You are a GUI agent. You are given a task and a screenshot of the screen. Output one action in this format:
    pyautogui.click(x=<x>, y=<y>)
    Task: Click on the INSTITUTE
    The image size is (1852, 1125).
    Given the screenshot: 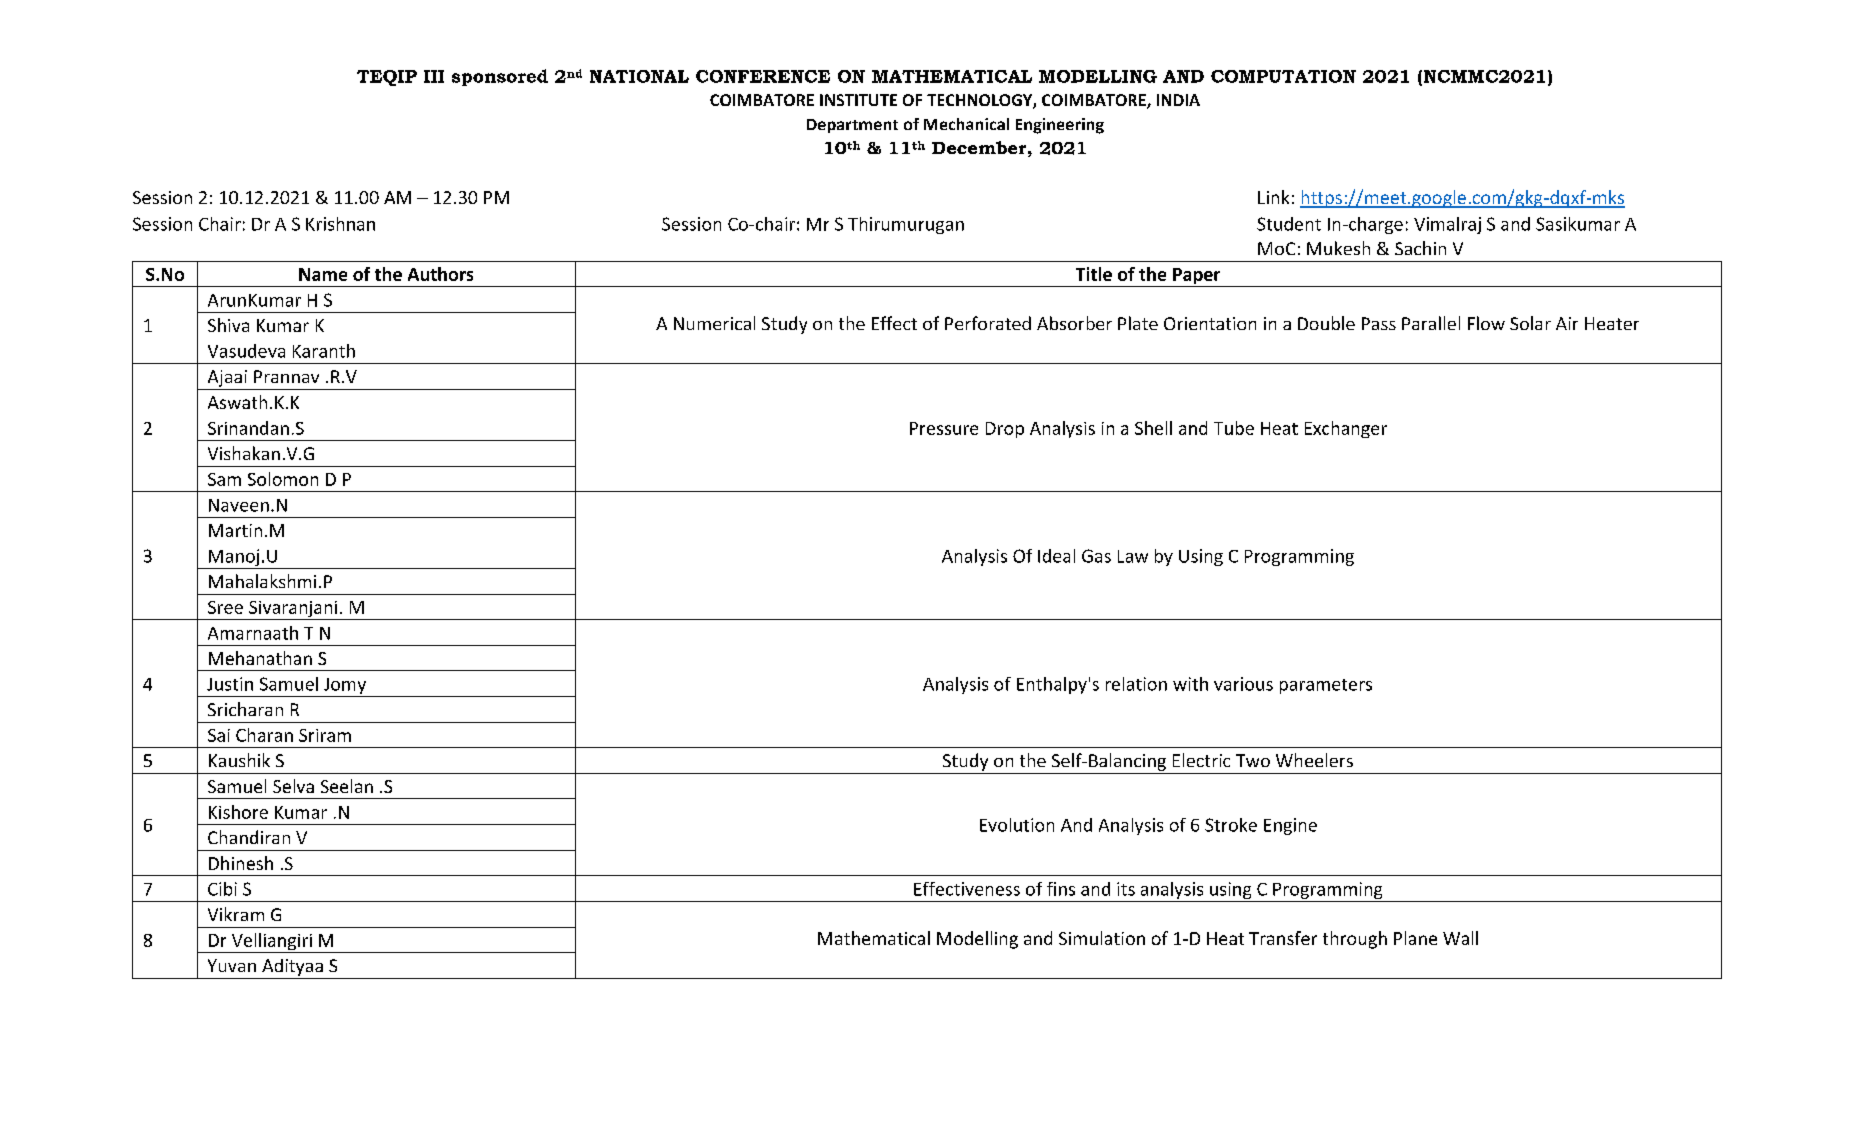 What is the action you would take?
    pyautogui.click(x=858, y=100)
